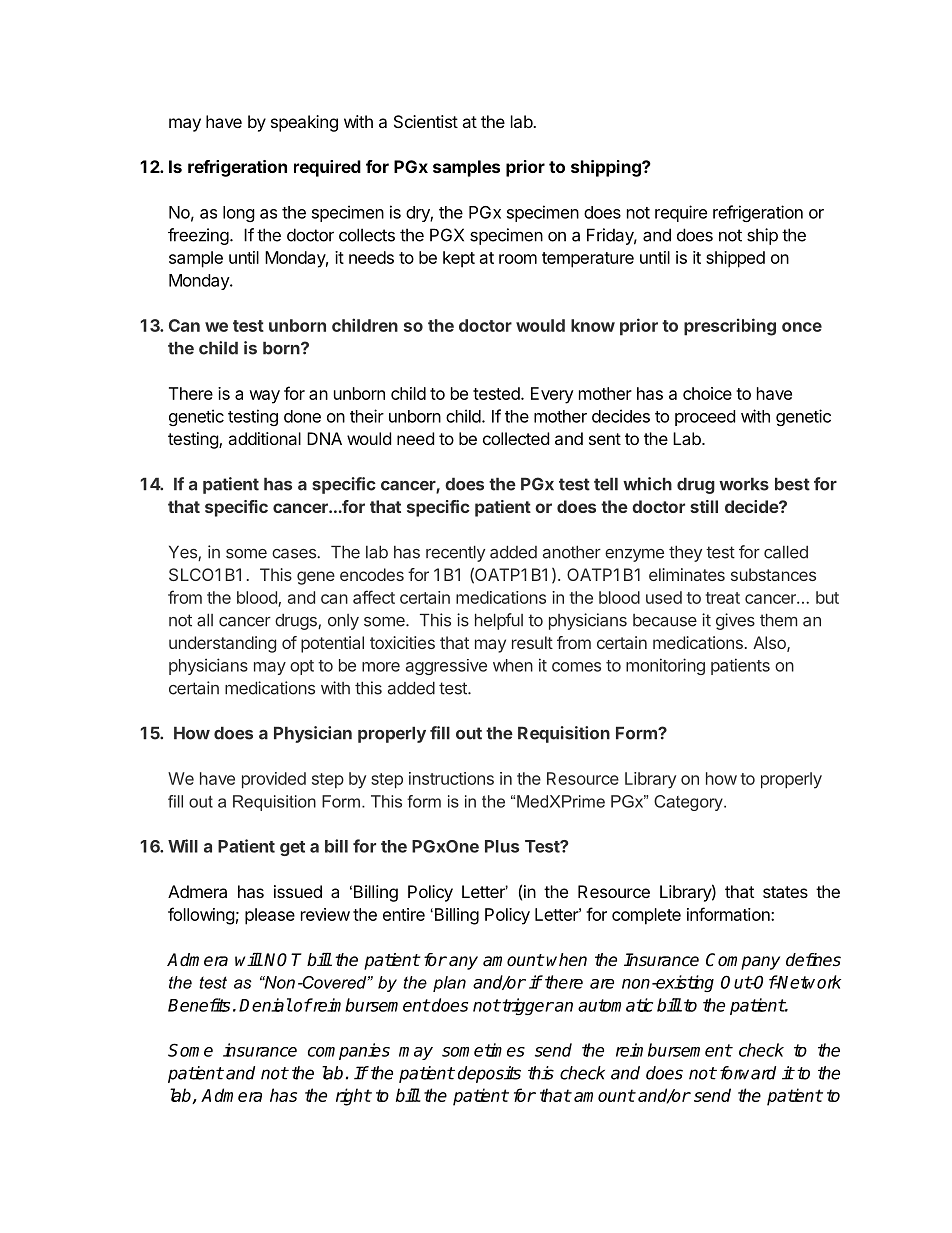 Image resolution: width=952 pixels, height=1233 pixels. What do you see at coordinates (265, 1005) in the image?
I see `Denial` at bounding box center [265, 1005].
